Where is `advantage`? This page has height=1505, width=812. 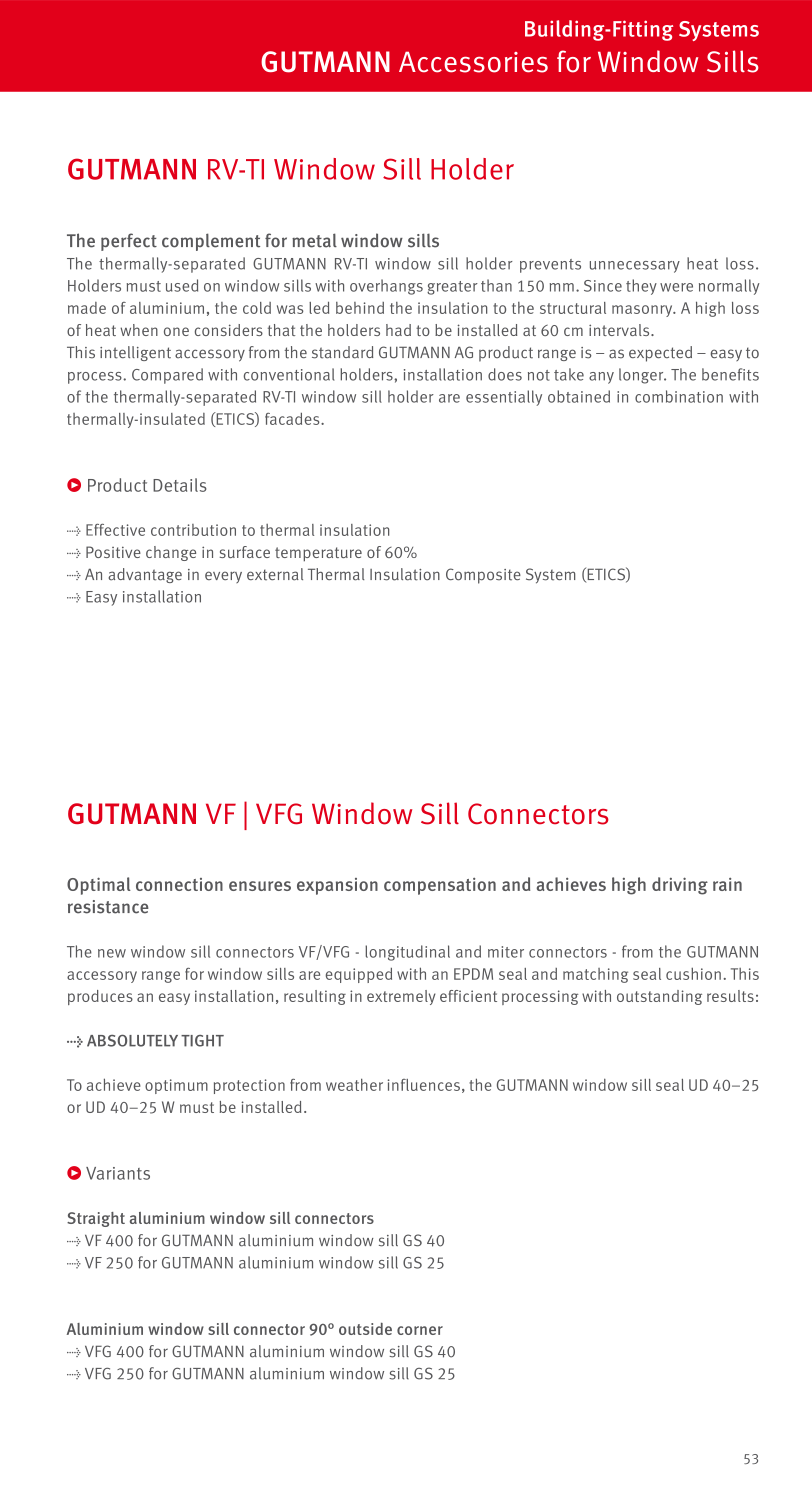
advantage is located at coordinates (145, 575).
